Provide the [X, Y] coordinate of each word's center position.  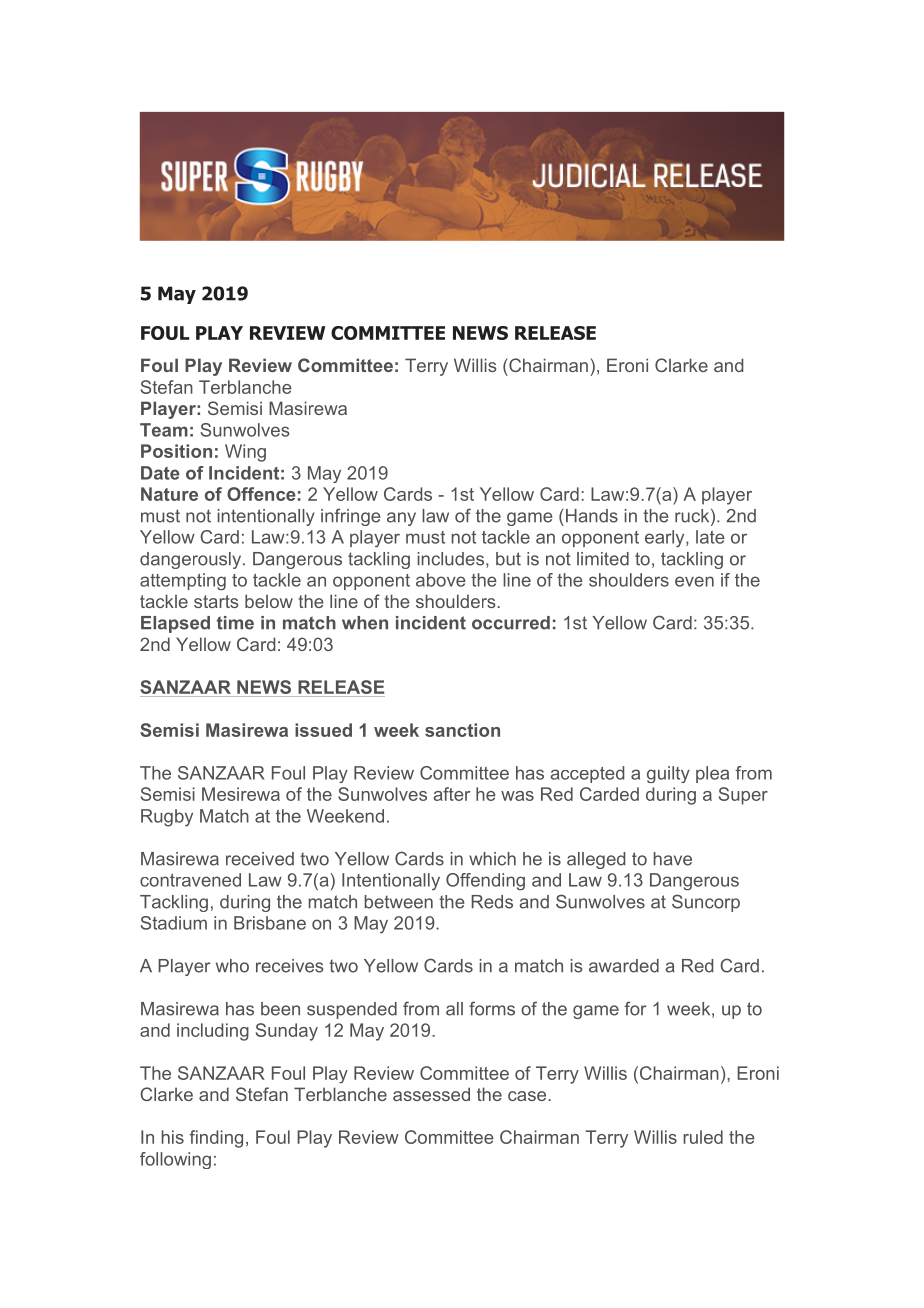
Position [176, 451]
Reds [492, 902]
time [235, 623]
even [694, 581]
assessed [431, 1094]
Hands [592, 516]
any [401, 519]
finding [216, 1139]
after [452, 794]
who [232, 966]
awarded [624, 966]
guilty [668, 774]
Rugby [167, 818]
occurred [511, 623]
